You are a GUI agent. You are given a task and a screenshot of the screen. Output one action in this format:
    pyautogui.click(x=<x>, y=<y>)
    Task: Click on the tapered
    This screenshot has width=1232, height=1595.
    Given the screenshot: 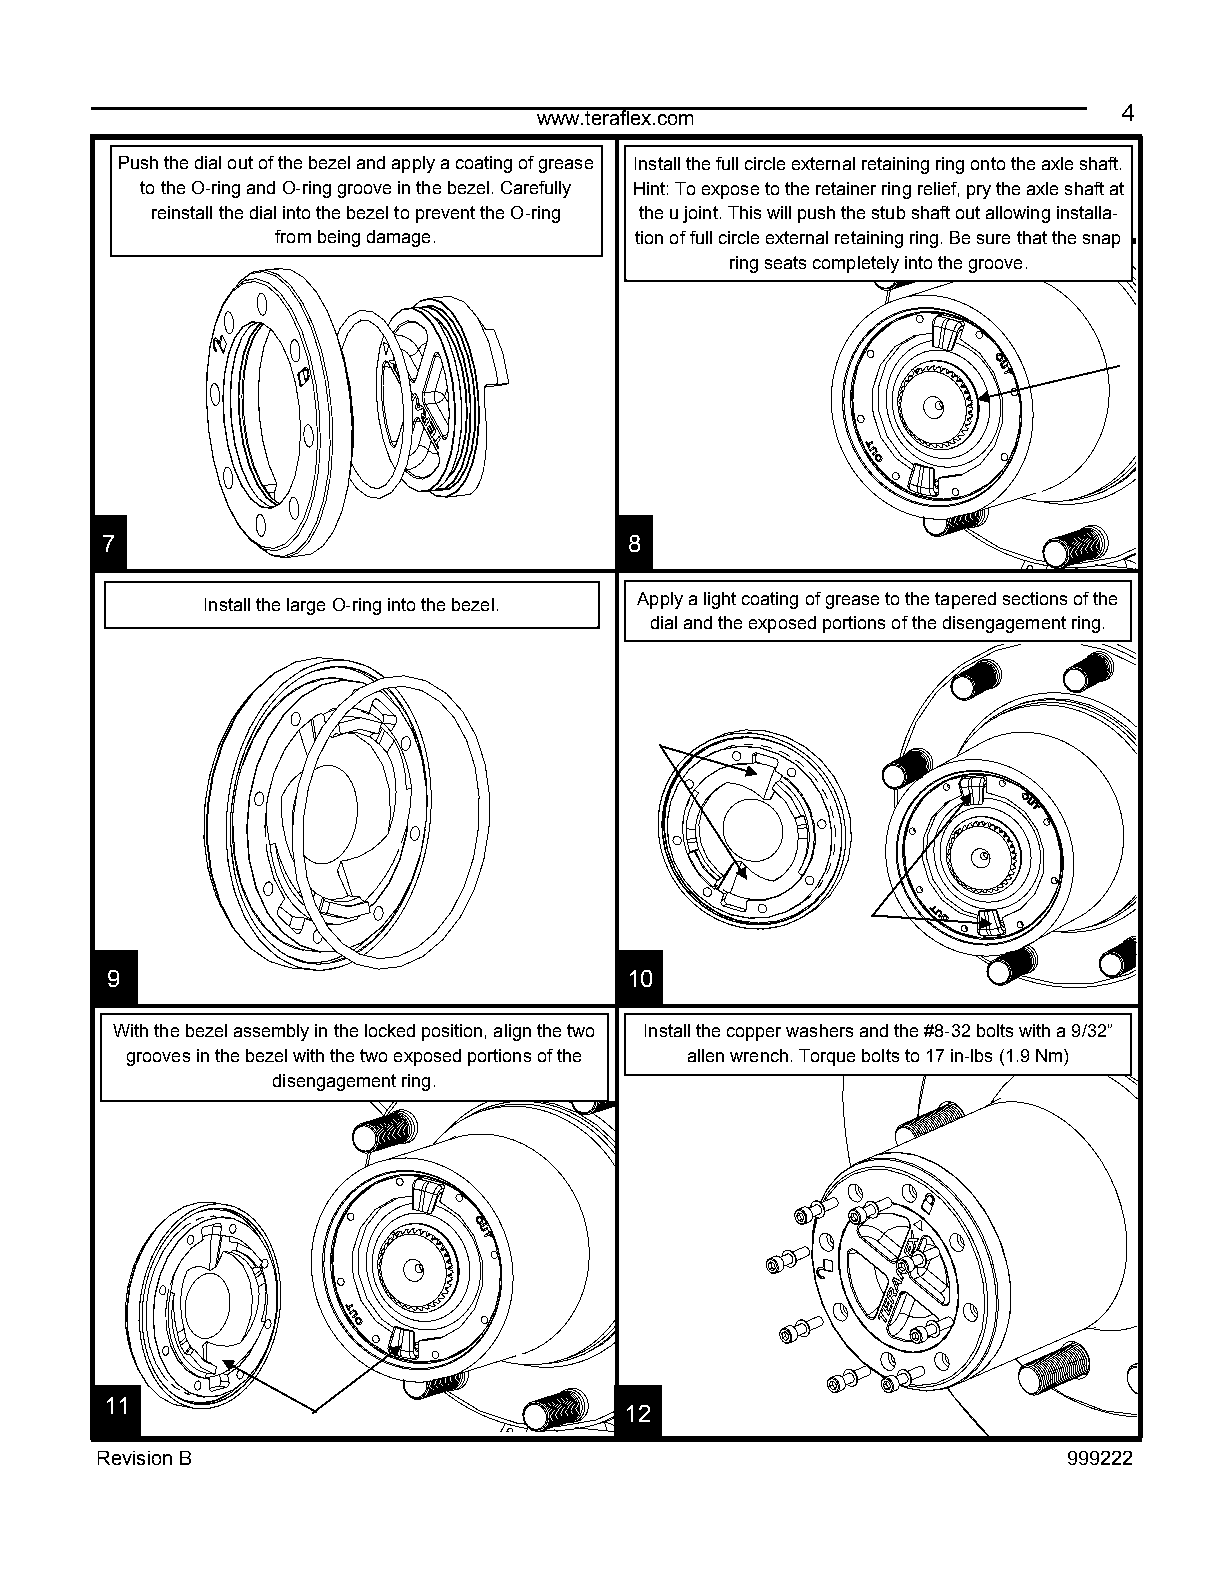 What is the action you would take?
    pyautogui.click(x=965, y=600)
